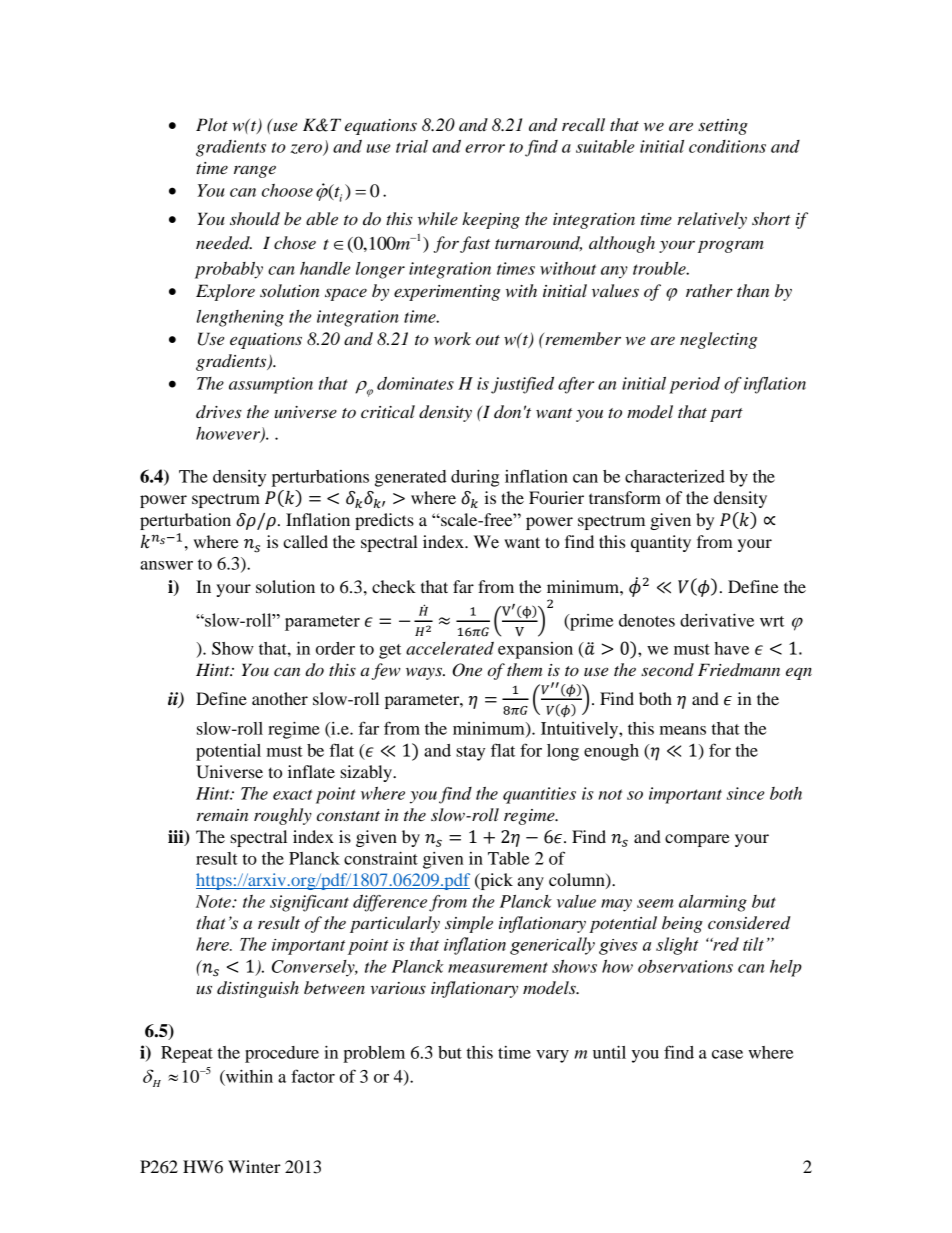 The height and width of the image is (1233, 952). Describe the element at coordinates (731, 648) in the image. I see `have` at that location.
